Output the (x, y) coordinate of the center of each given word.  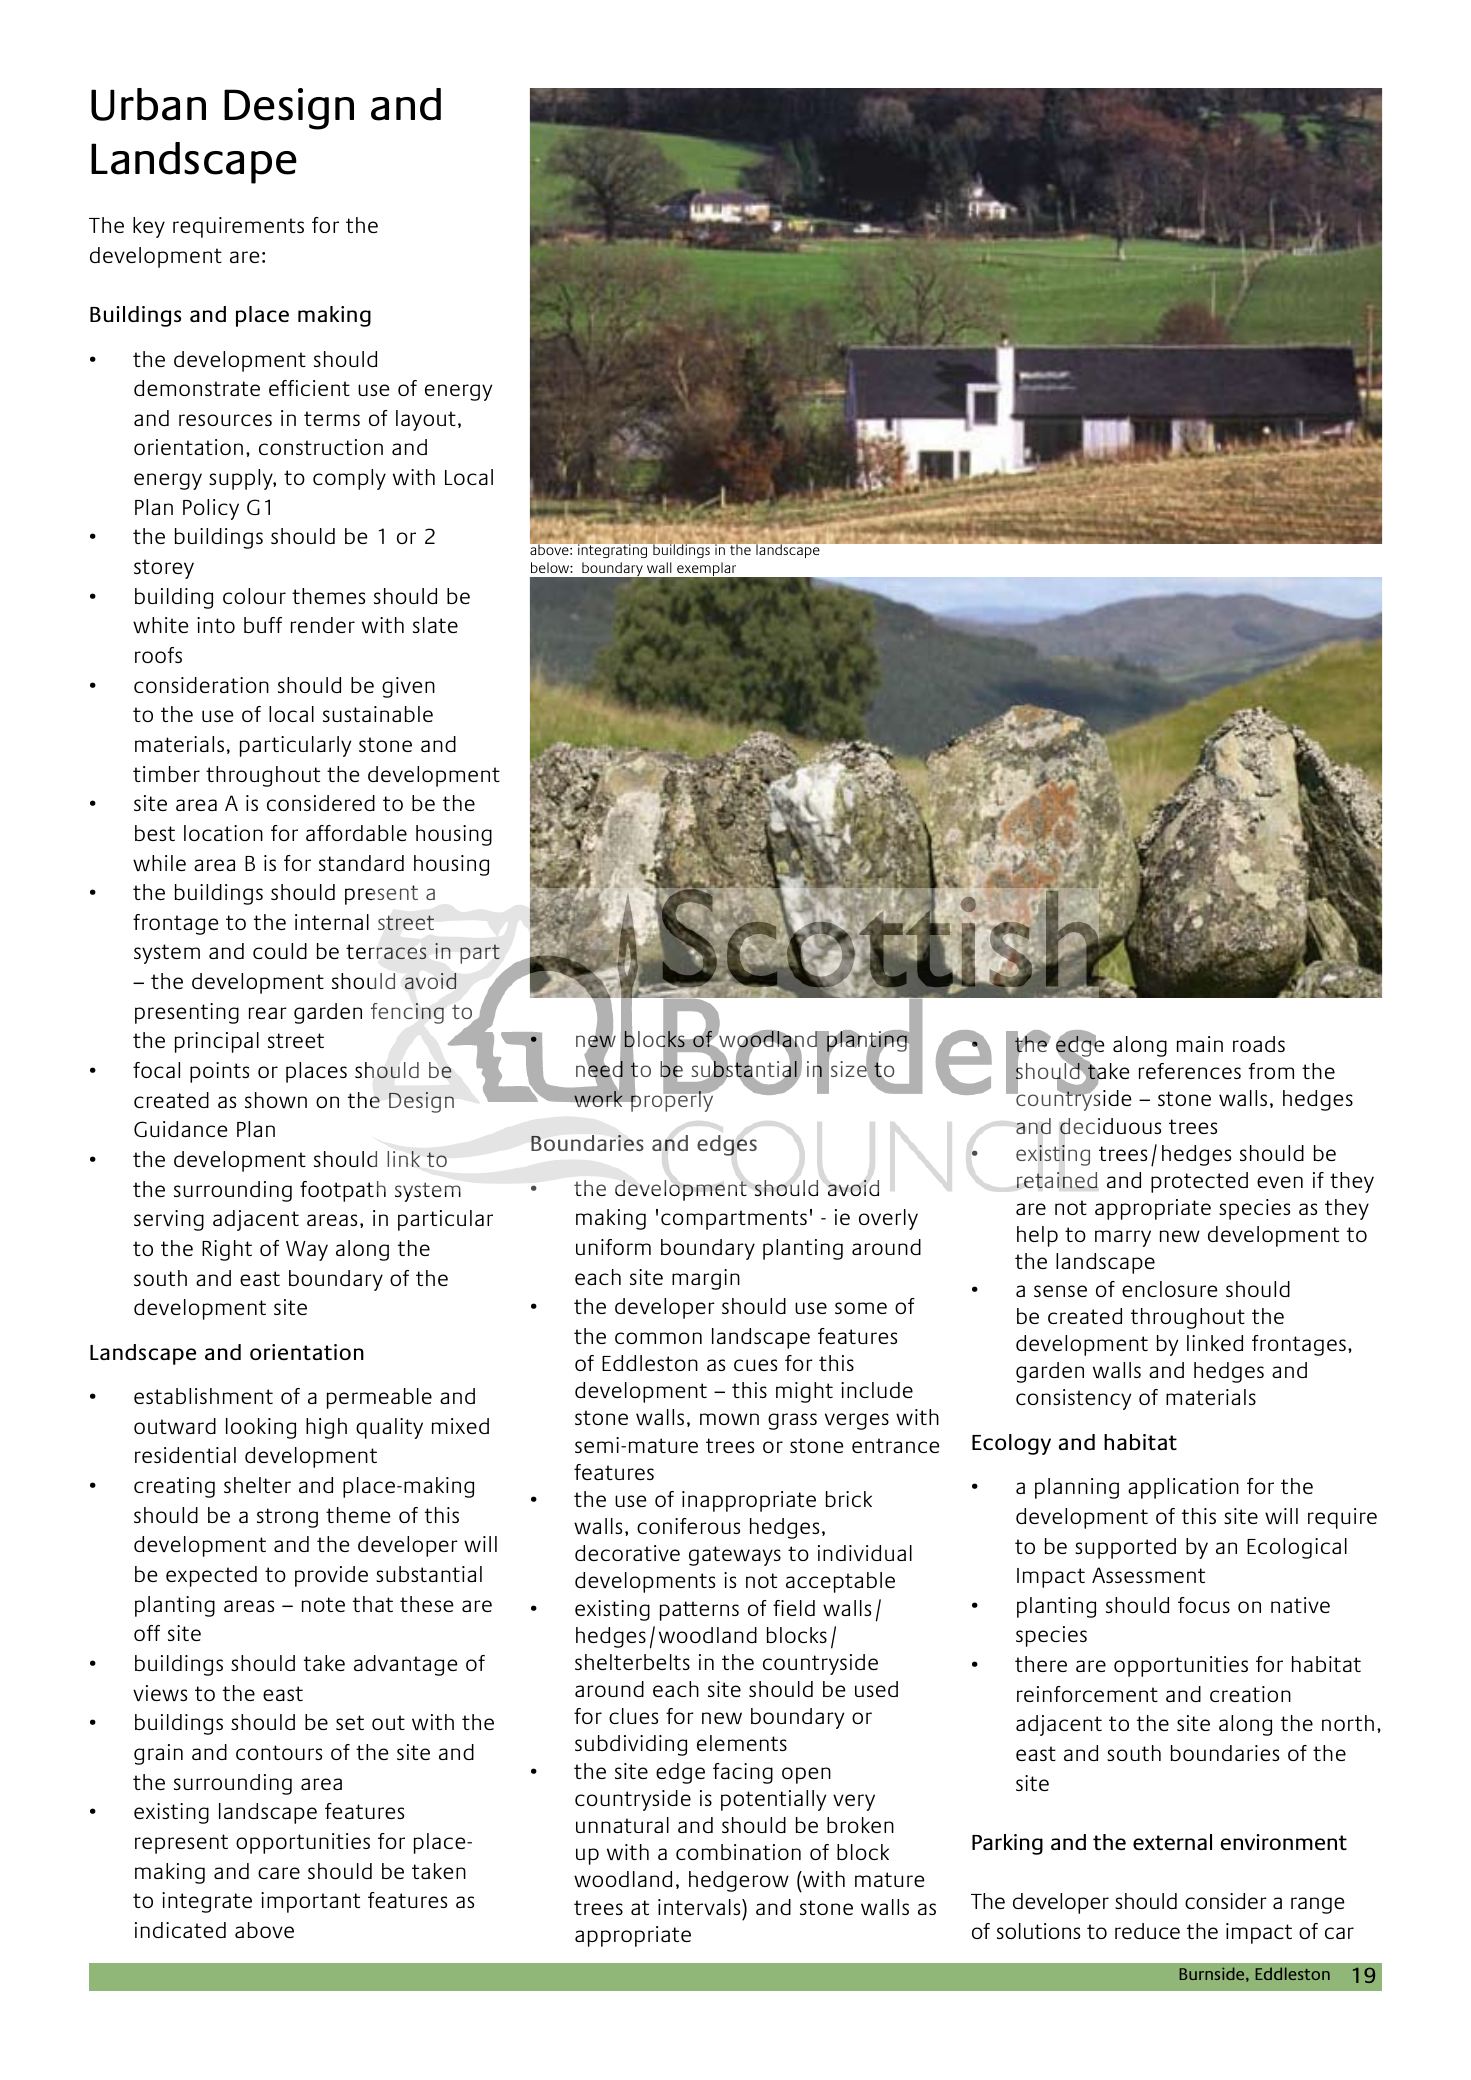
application (1183, 1488)
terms (332, 418)
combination (738, 1852)
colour (254, 596)
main (1200, 1044)
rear (268, 1013)
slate (435, 625)
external (1172, 1842)
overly (888, 1219)
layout (426, 420)
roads (1259, 1044)
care (279, 1873)
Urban (148, 104)
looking (261, 1428)
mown (729, 1419)
